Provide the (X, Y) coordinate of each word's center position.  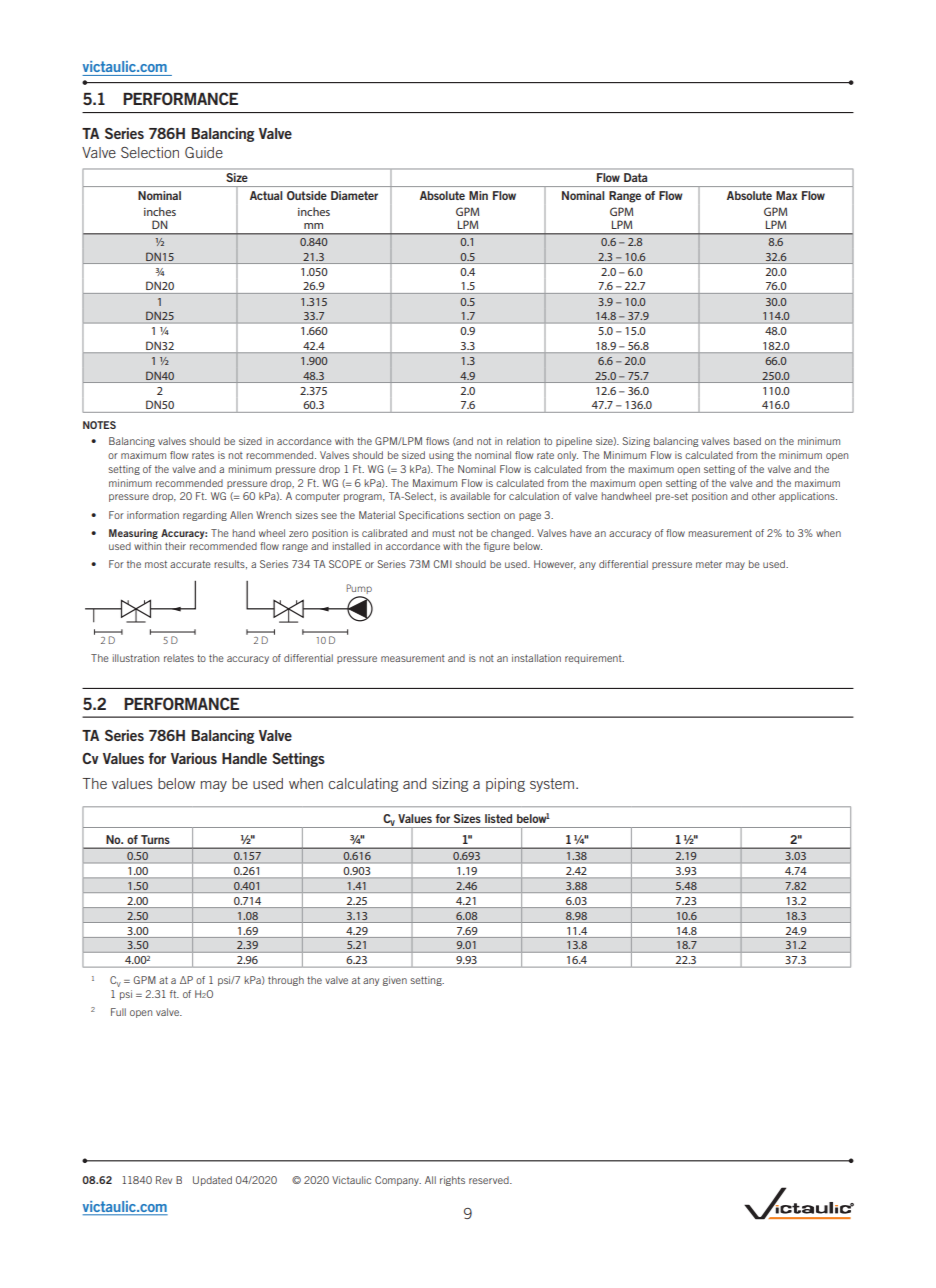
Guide (204, 152)
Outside (307, 195)
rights (452, 1181)
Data (635, 177)
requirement (594, 659)
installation (536, 658)
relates (179, 658)
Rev (164, 1180)
